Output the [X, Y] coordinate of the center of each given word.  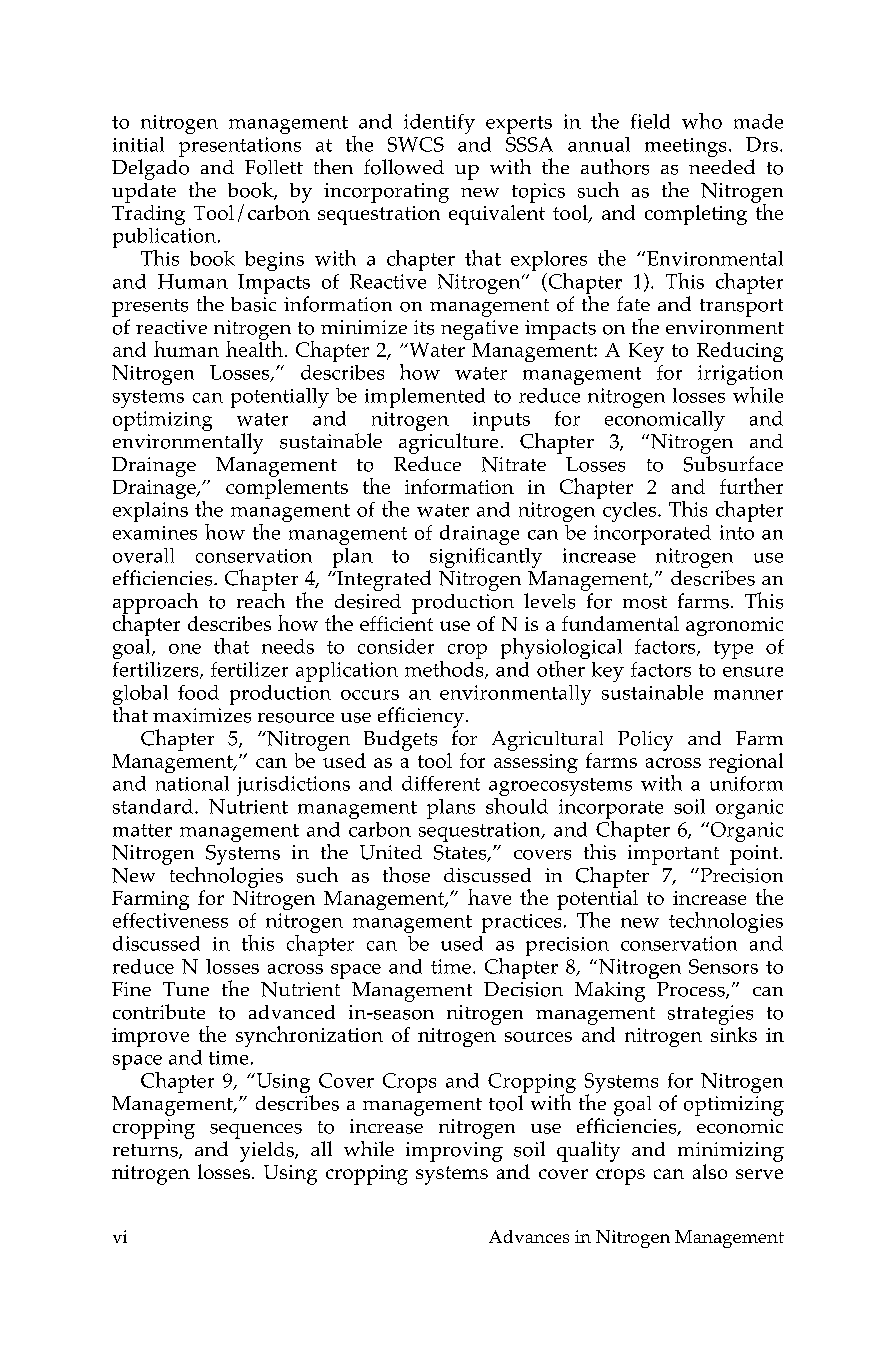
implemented [425, 398]
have [489, 897]
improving [454, 1152]
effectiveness [170, 920]
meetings [685, 147]
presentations [240, 147]
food [198, 692]
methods [445, 668]
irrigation [740, 376]
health [254, 347]
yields [268, 1152]
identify [439, 124]
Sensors [723, 966]
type [733, 650]
